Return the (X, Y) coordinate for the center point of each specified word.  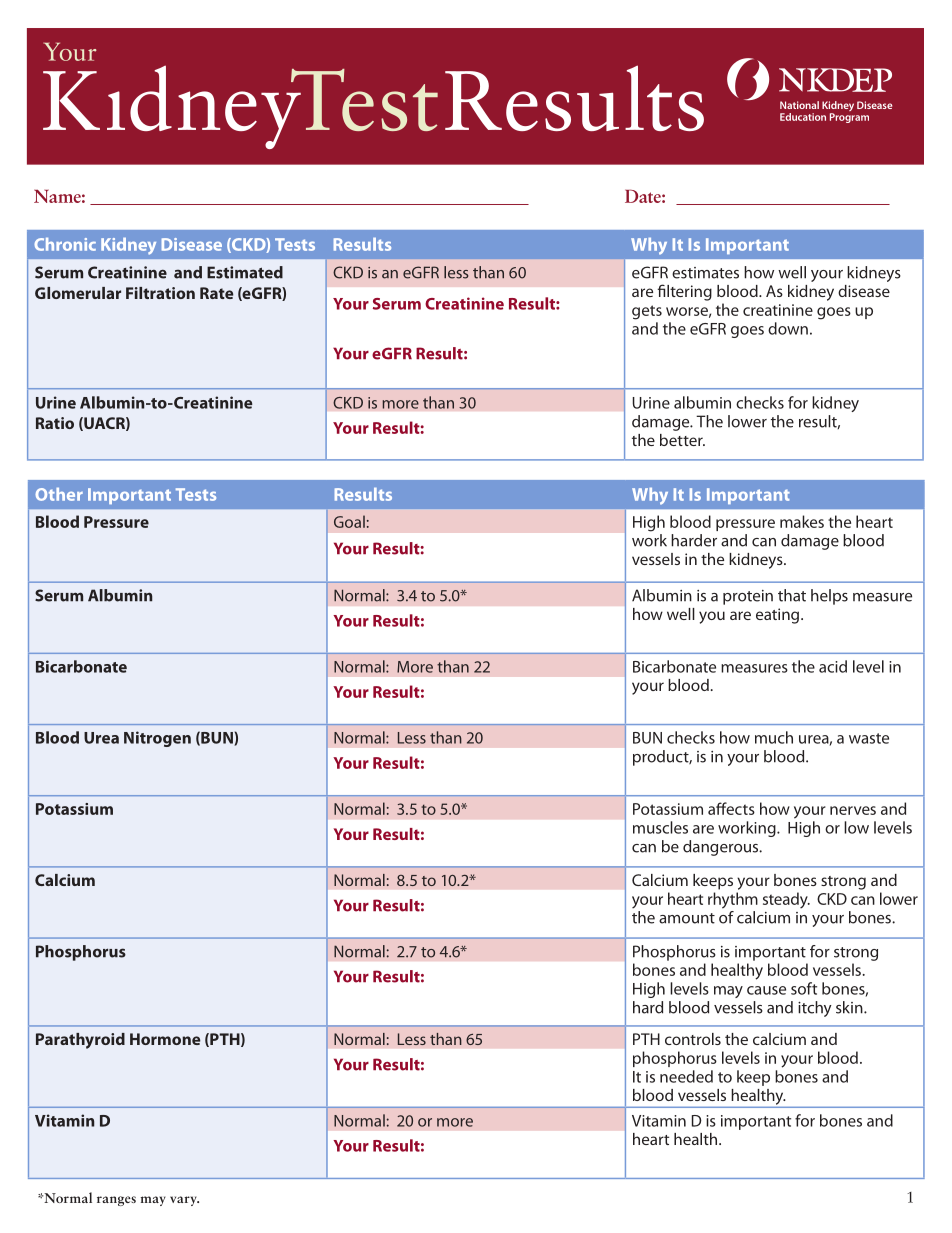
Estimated (245, 272)
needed (686, 1076)
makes (802, 521)
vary (184, 1201)
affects (731, 808)
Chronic (65, 244)
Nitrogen (157, 739)
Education (803, 117)
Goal (349, 521)
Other (59, 494)
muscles (660, 827)
